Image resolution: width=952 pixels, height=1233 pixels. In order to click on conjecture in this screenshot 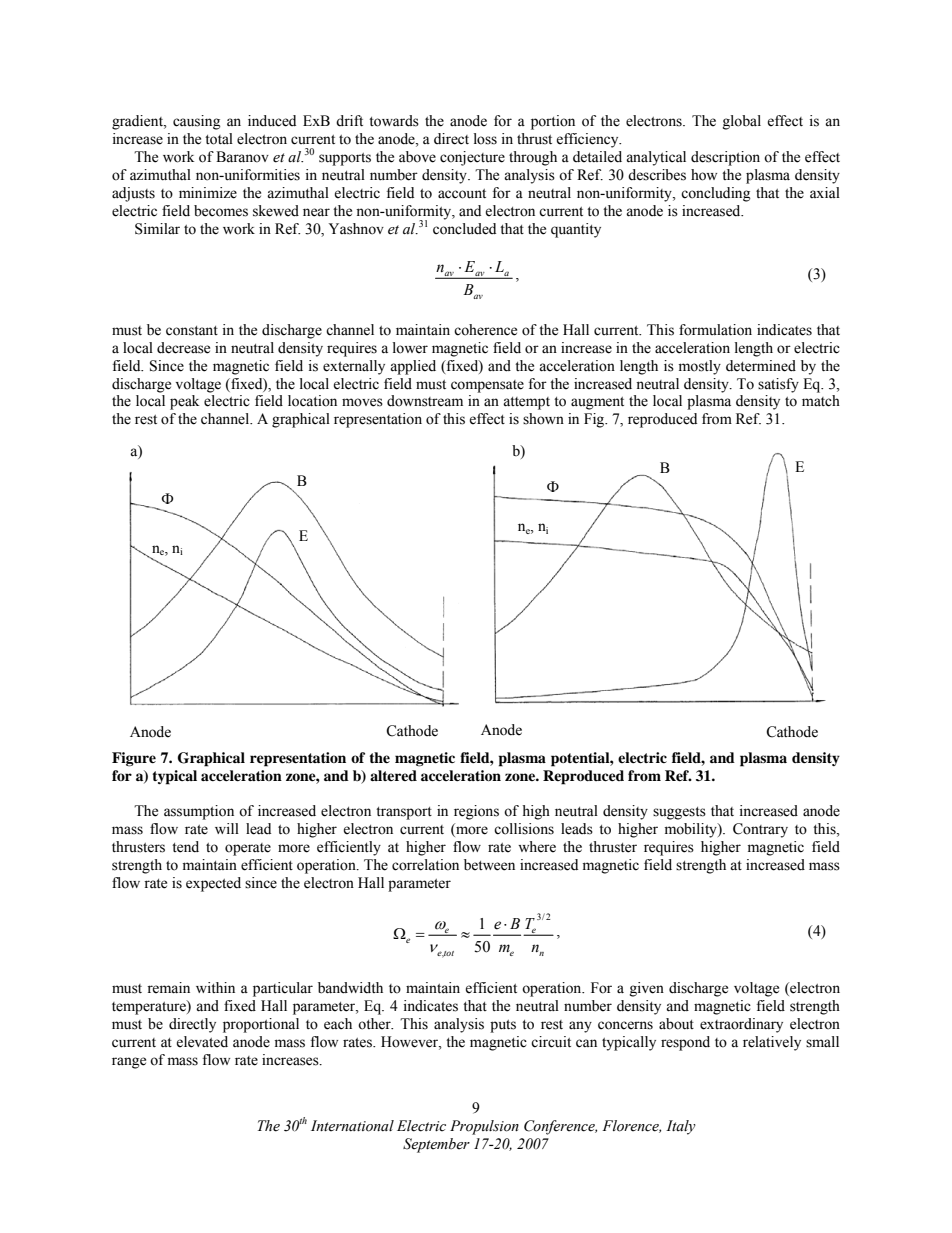, I will do `click(472, 158)`.
